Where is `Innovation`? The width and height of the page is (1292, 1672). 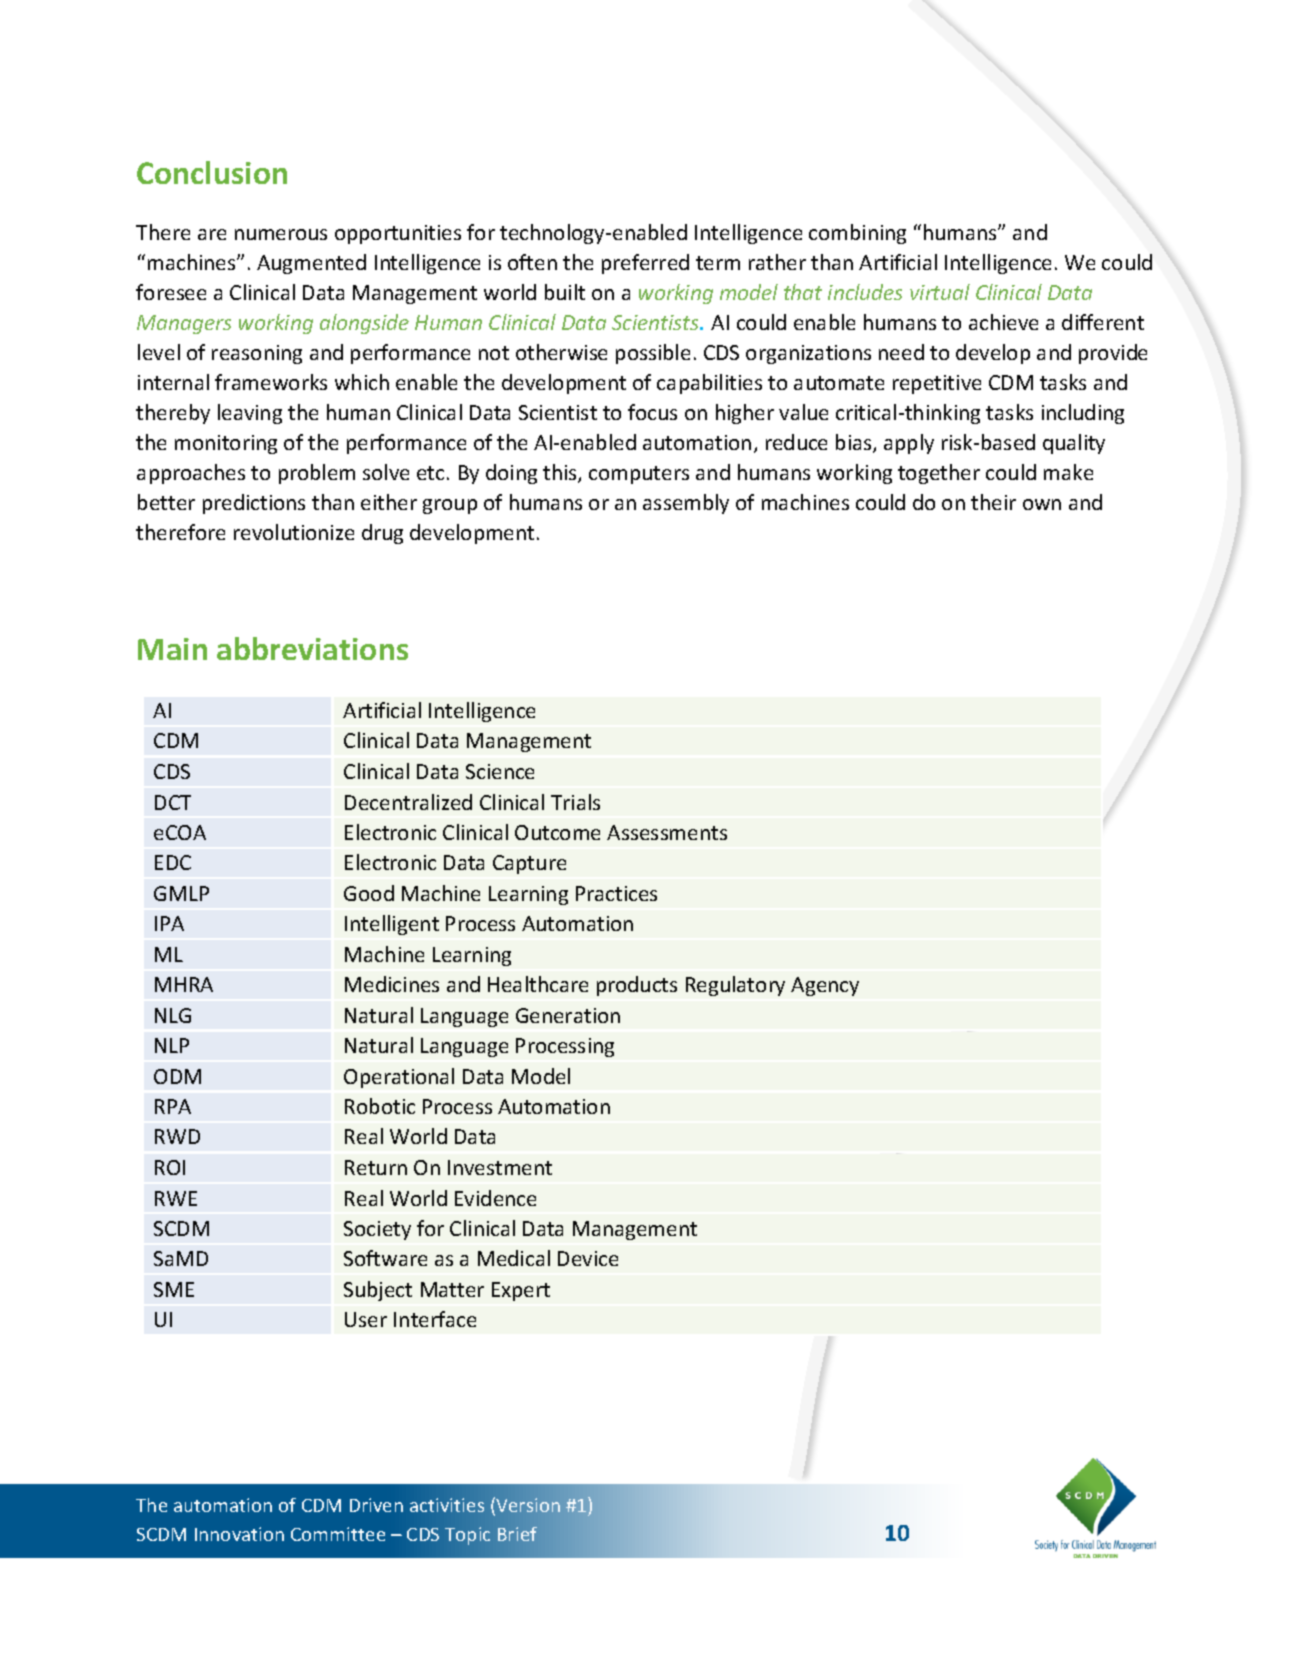
Innovation is located at coordinates (239, 1534).
